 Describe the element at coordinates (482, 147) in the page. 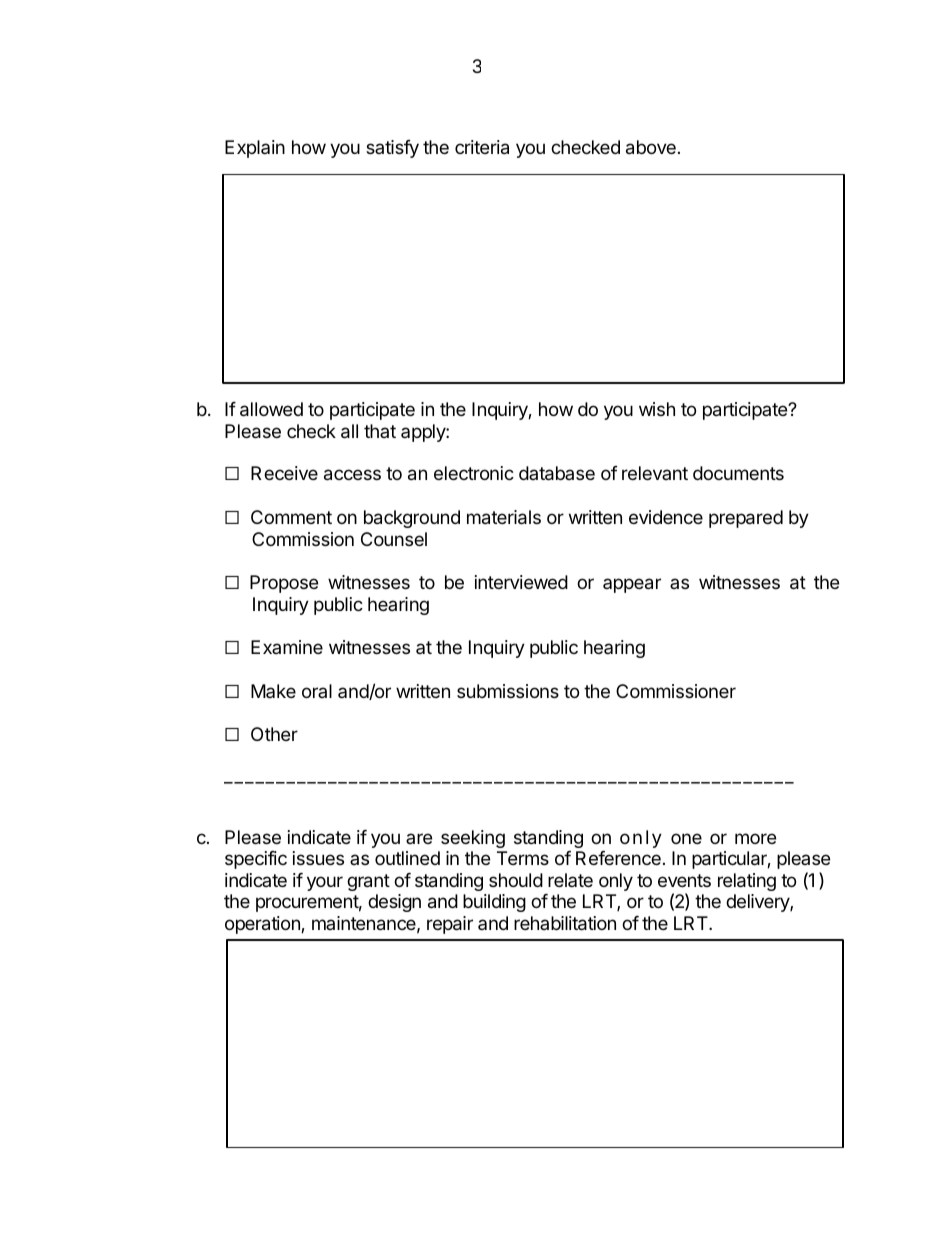

I see `criteria` at that location.
